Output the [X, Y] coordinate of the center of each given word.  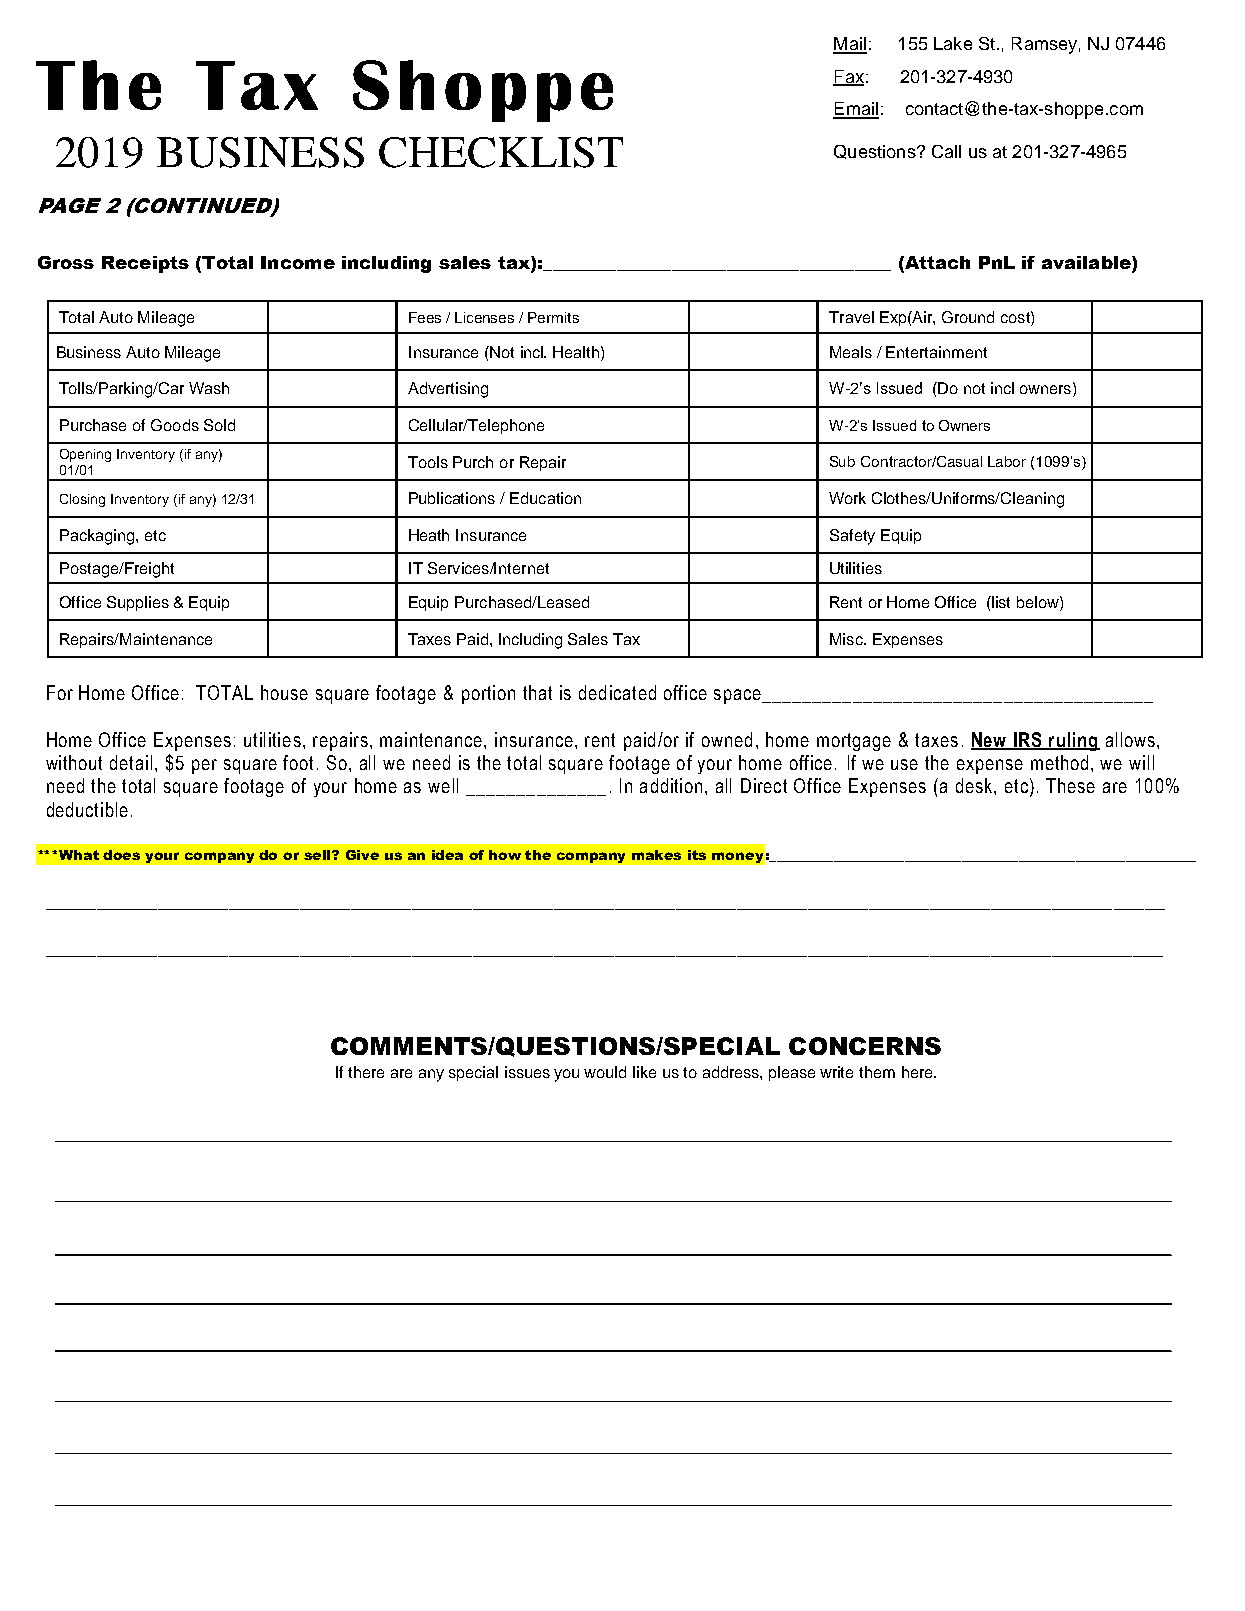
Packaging [98, 537]
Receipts [145, 264]
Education [545, 498]
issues [527, 1072]
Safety [852, 537]
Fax [848, 77]
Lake [953, 43]
